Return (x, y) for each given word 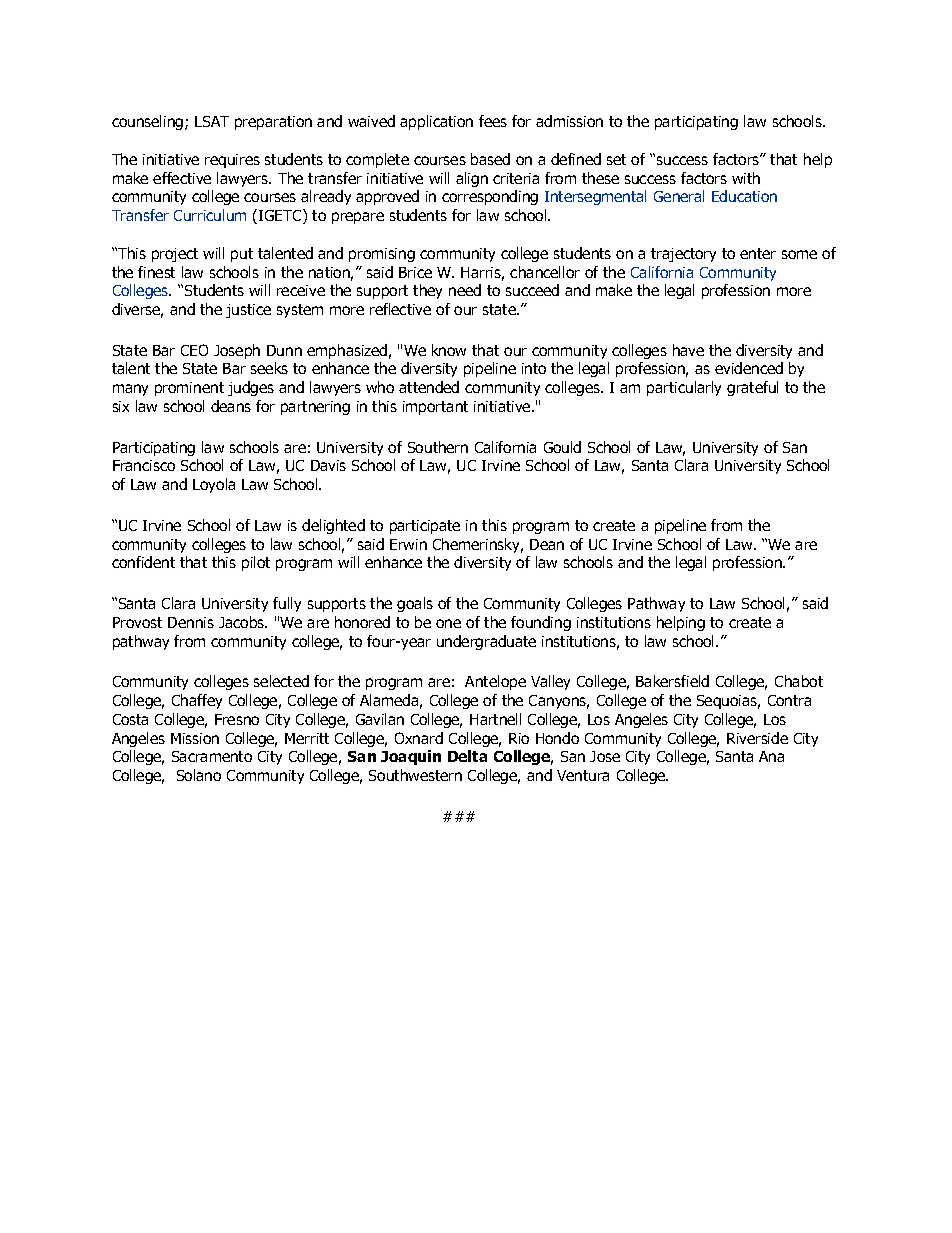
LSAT (212, 121)
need (465, 290)
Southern (438, 447)
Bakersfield (672, 681)
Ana (771, 756)
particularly (684, 388)
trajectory (683, 255)
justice (248, 311)
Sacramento (212, 756)
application (436, 122)
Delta (467, 756)
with (746, 178)
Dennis (191, 622)
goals (415, 604)
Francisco (144, 465)
